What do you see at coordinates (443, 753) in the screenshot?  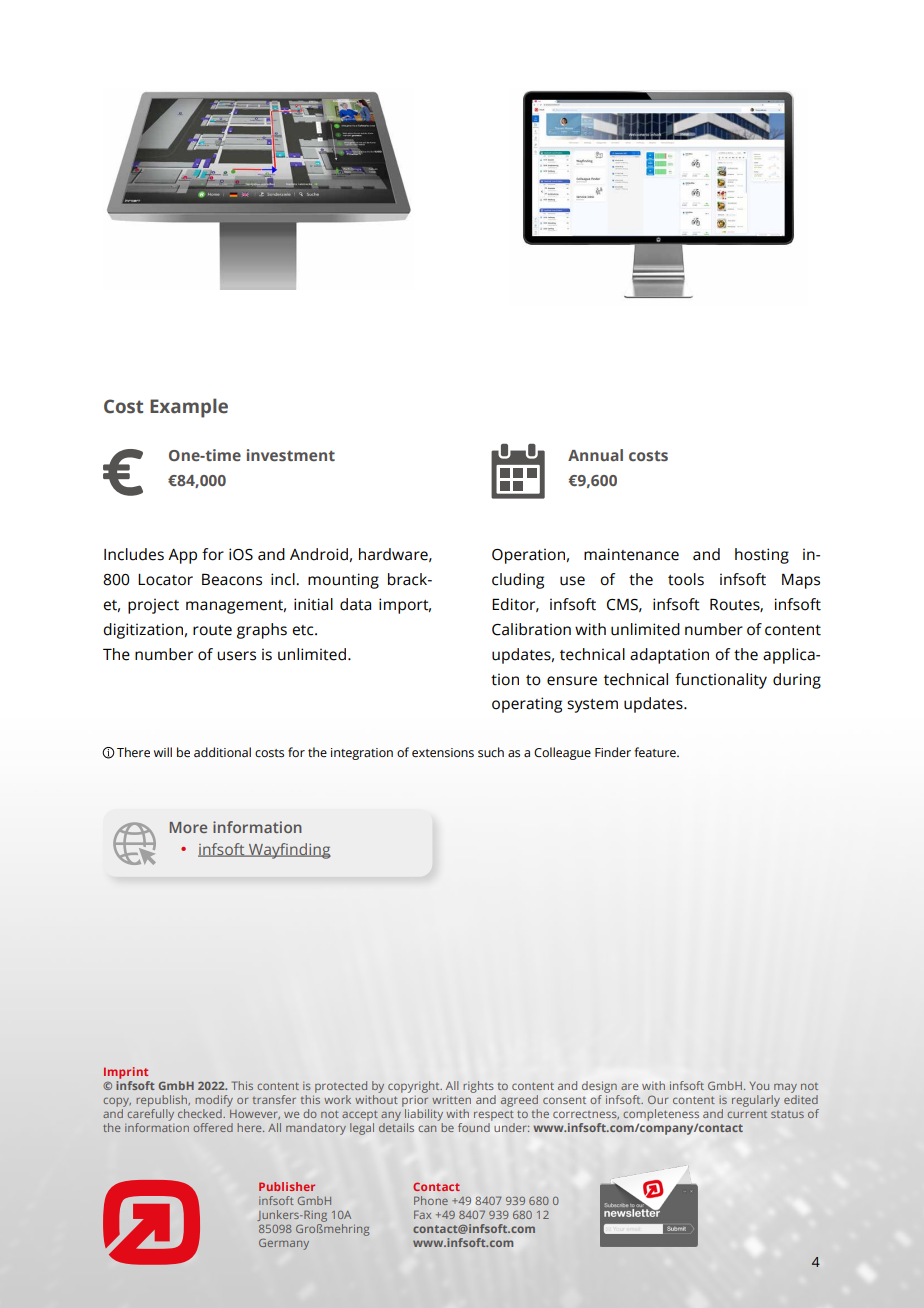 I see `extensions` at bounding box center [443, 753].
